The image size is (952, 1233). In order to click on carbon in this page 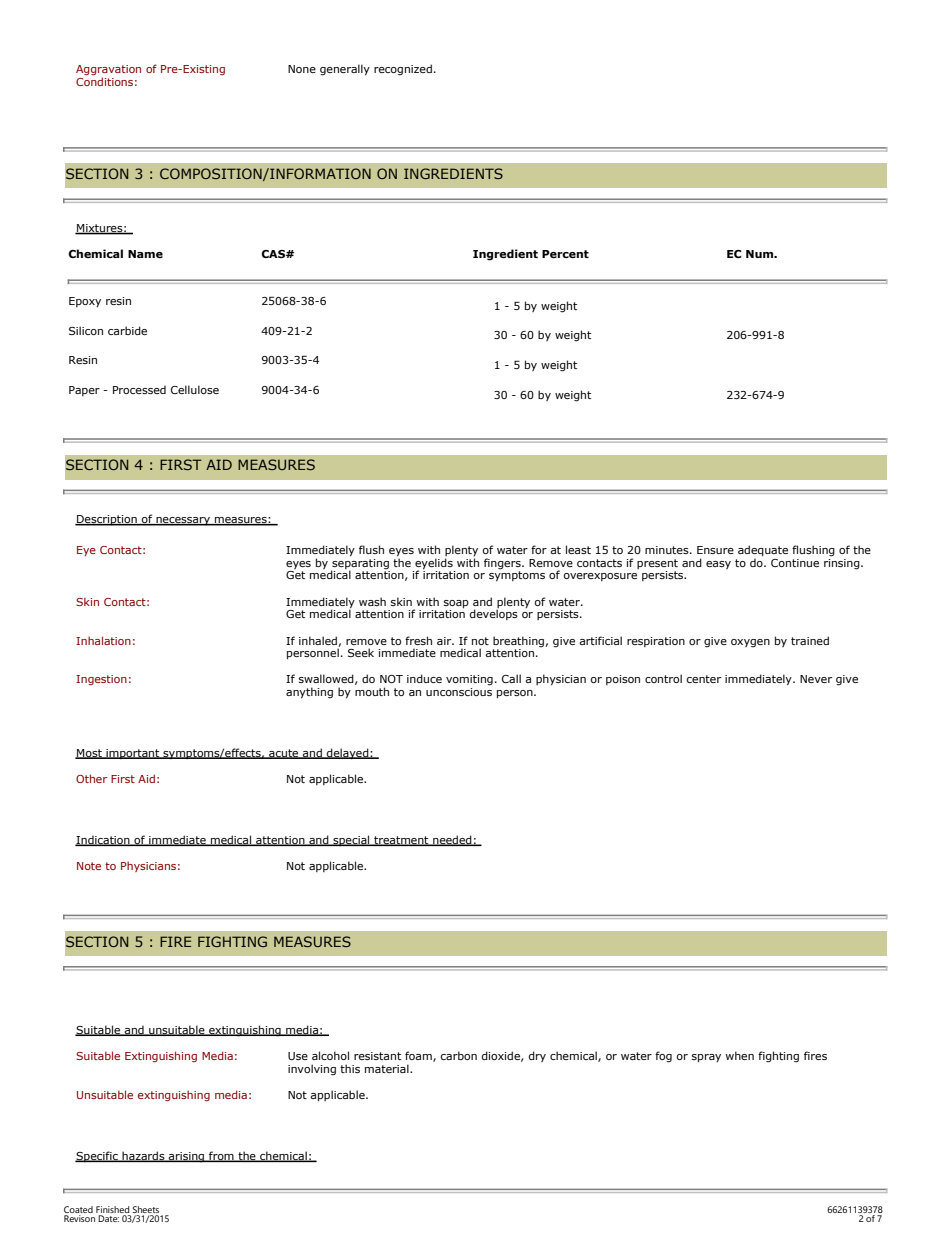, I will do `click(459, 1055)`.
